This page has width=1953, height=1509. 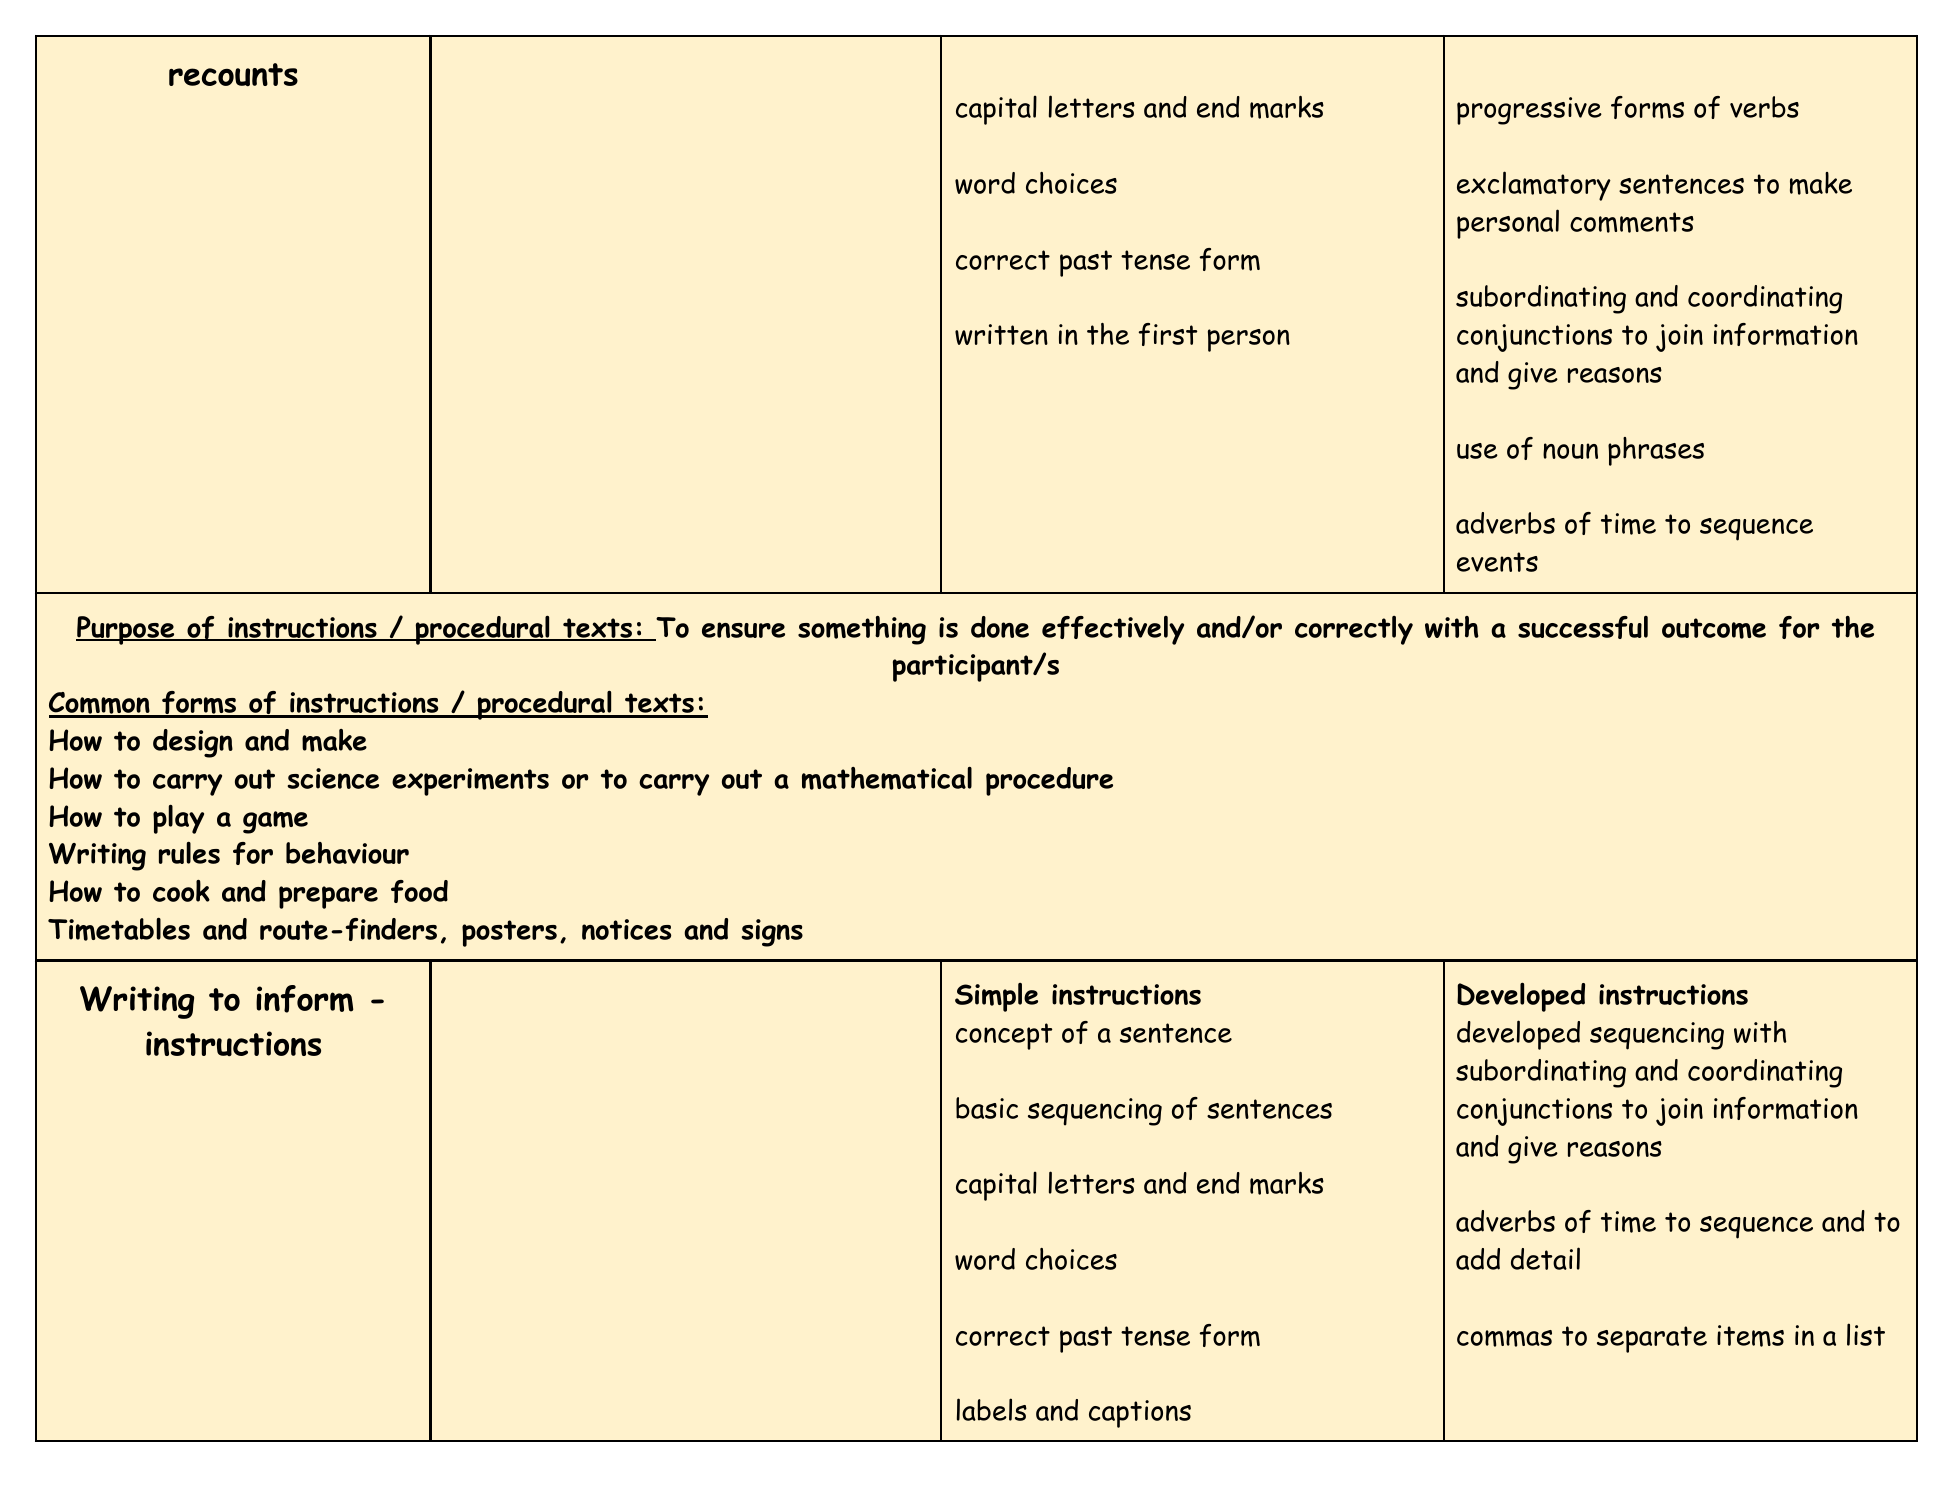 I want to click on recounts, so click(x=233, y=75).
